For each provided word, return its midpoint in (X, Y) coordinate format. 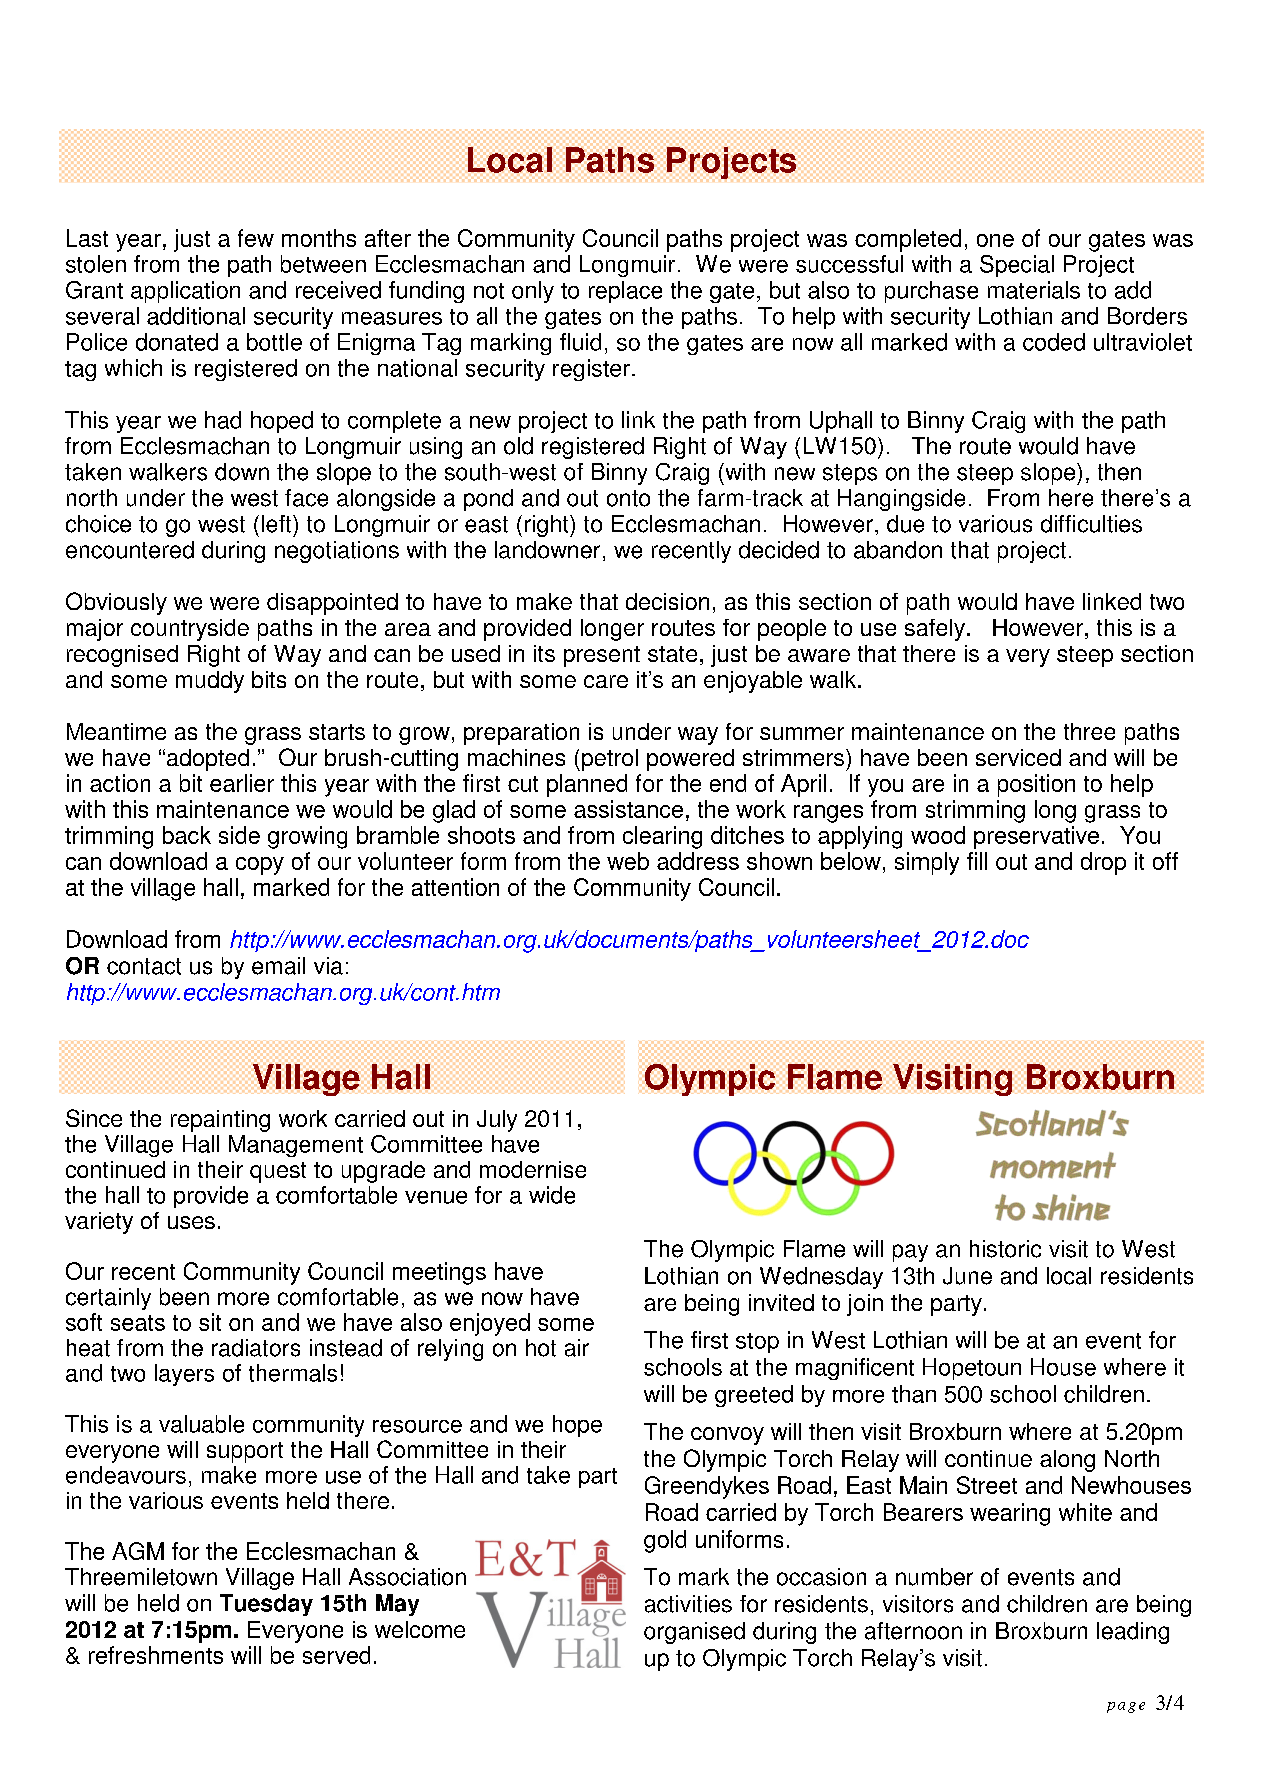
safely (935, 630)
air (577, 1348)
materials (1034, 290)
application (185, 292)
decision (667, 601)
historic (1005, 1249)
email (278, 966)
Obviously (116, 603)
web (628, 861)
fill (977, 861)
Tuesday (266, 1605)
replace (625, 292)
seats (138, 1323)
